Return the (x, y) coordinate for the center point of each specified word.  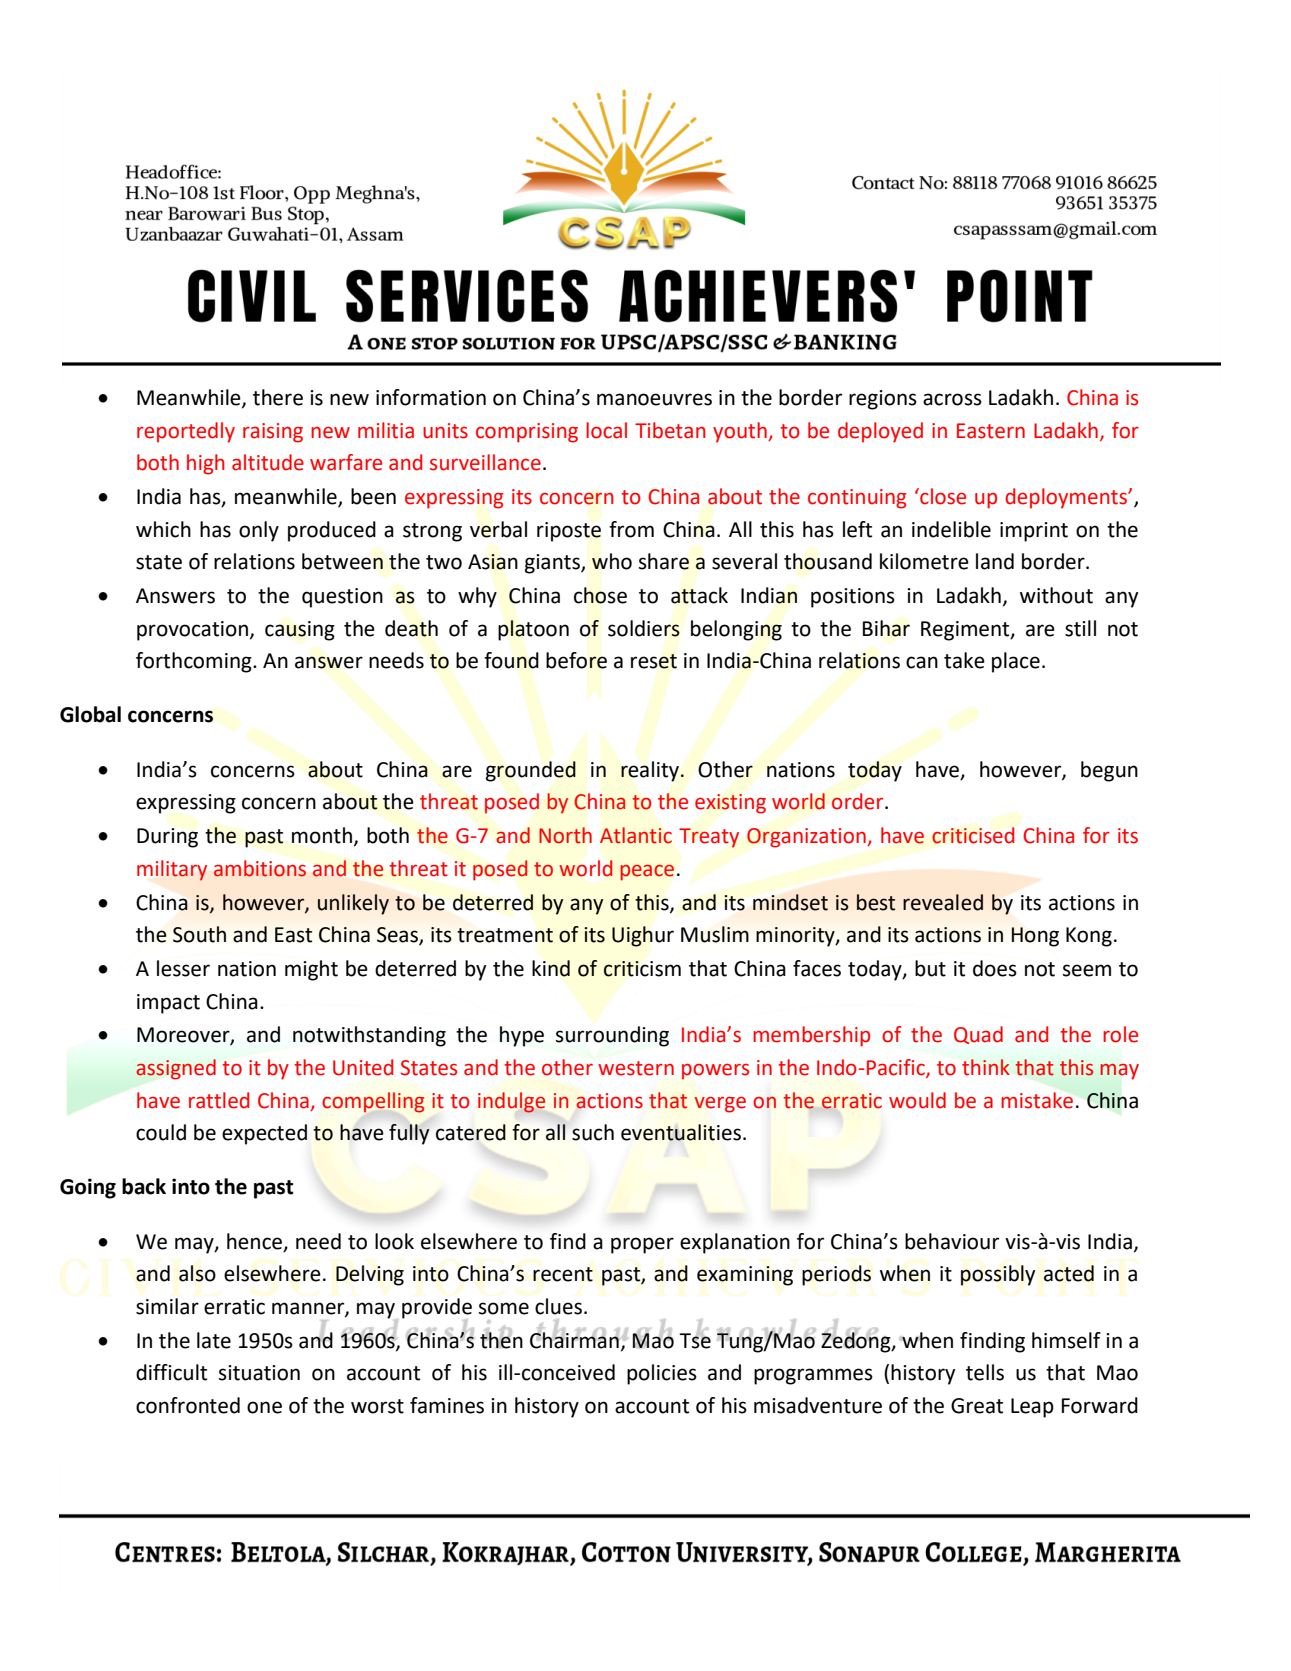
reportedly (186, 432)
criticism (642, 969)
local (606, 430)
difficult (171, 1372)
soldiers (644, 628)
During (167, 838)
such (593, 1132)
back (144, 1186)
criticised (973, 835)
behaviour (952, 1241)
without (1056, 595)
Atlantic (636, 835)
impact (168, 1004)
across (952, 399)
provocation (192, 631)
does (995, 968)
